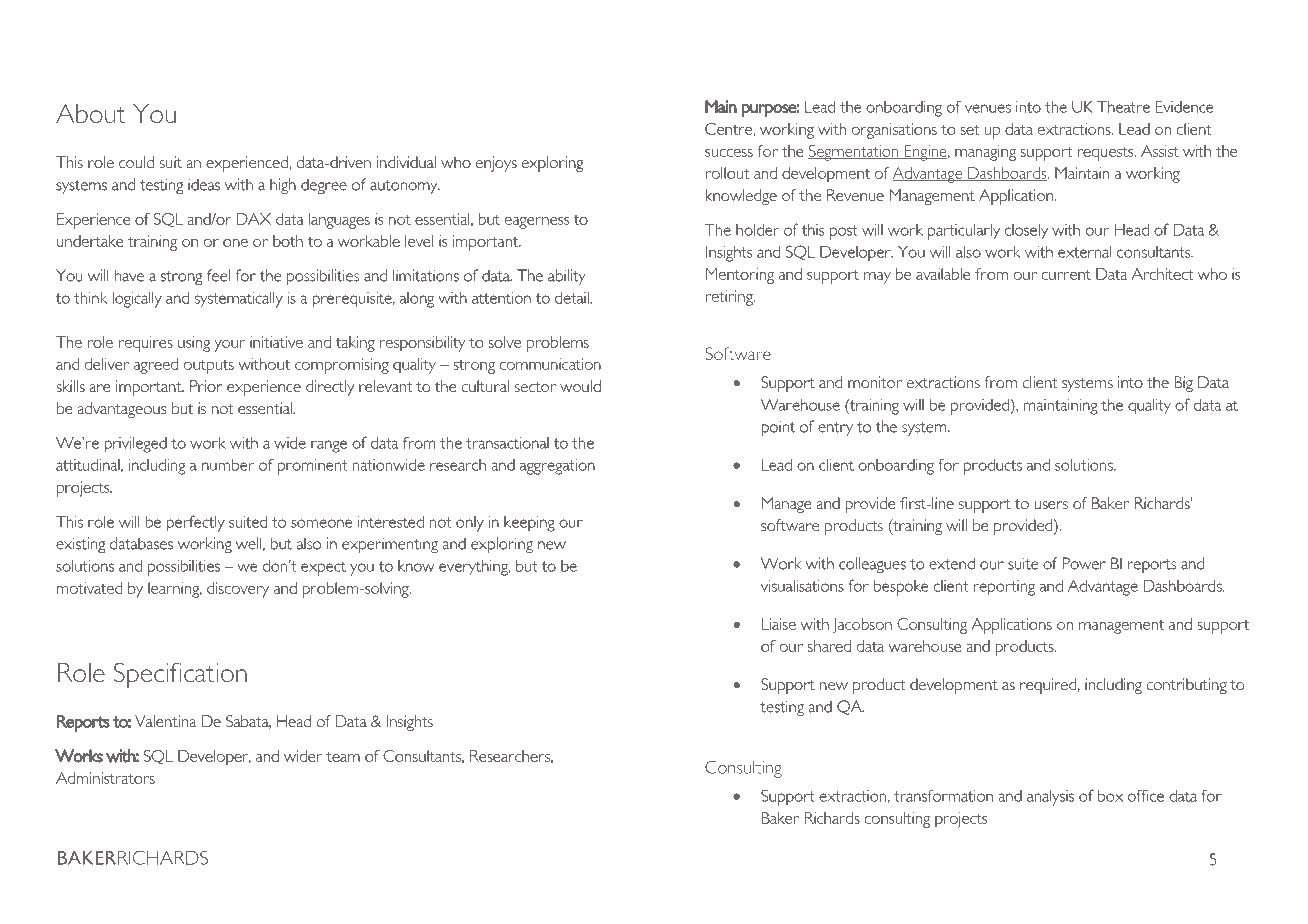  What do you see at coordinates (1084, 563) in the page?
I see `Power` at bounding box center [1084, 563].
